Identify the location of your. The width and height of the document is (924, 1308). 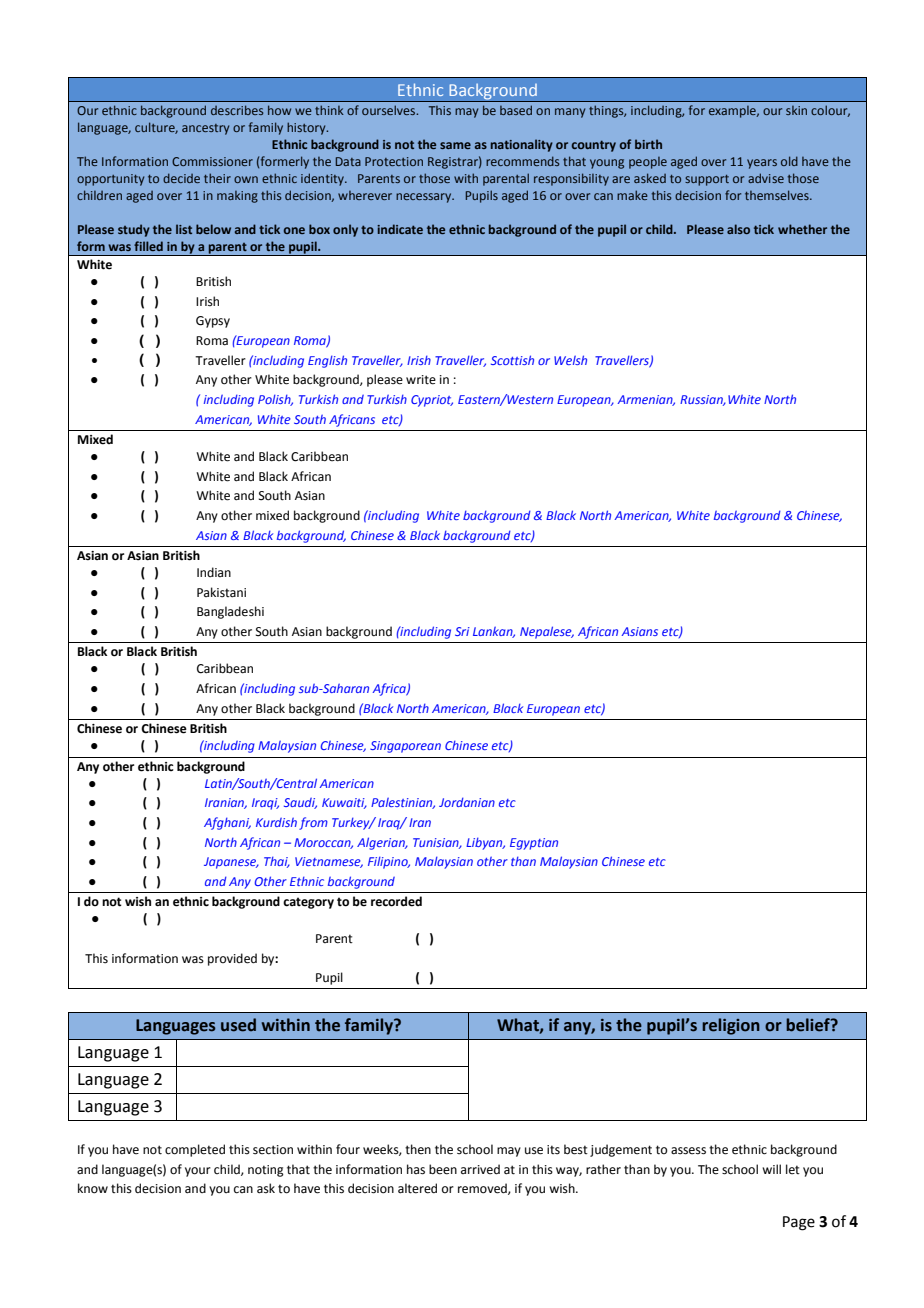
(198, 1172).
